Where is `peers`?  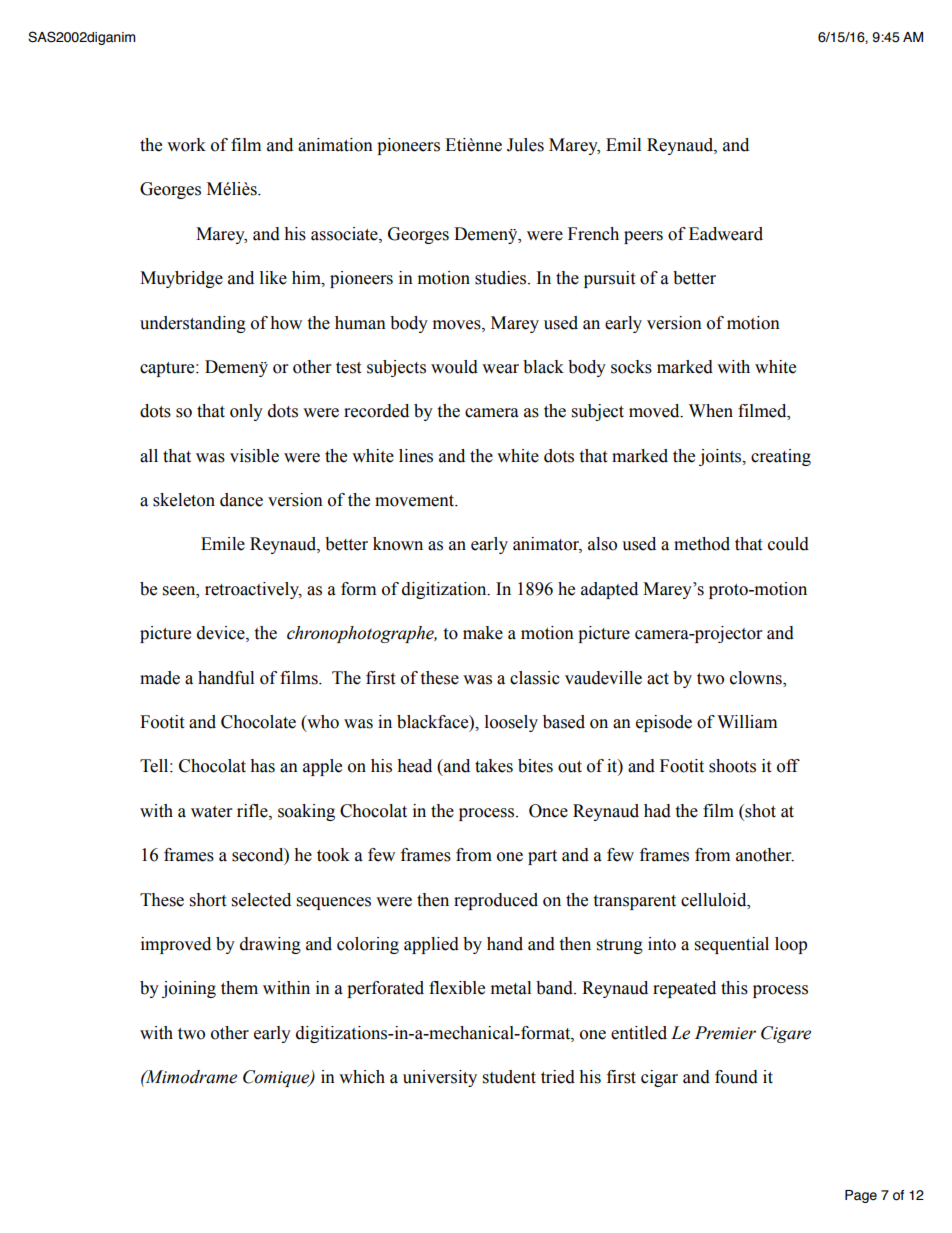 peers is located at coordinates (643, 237).
